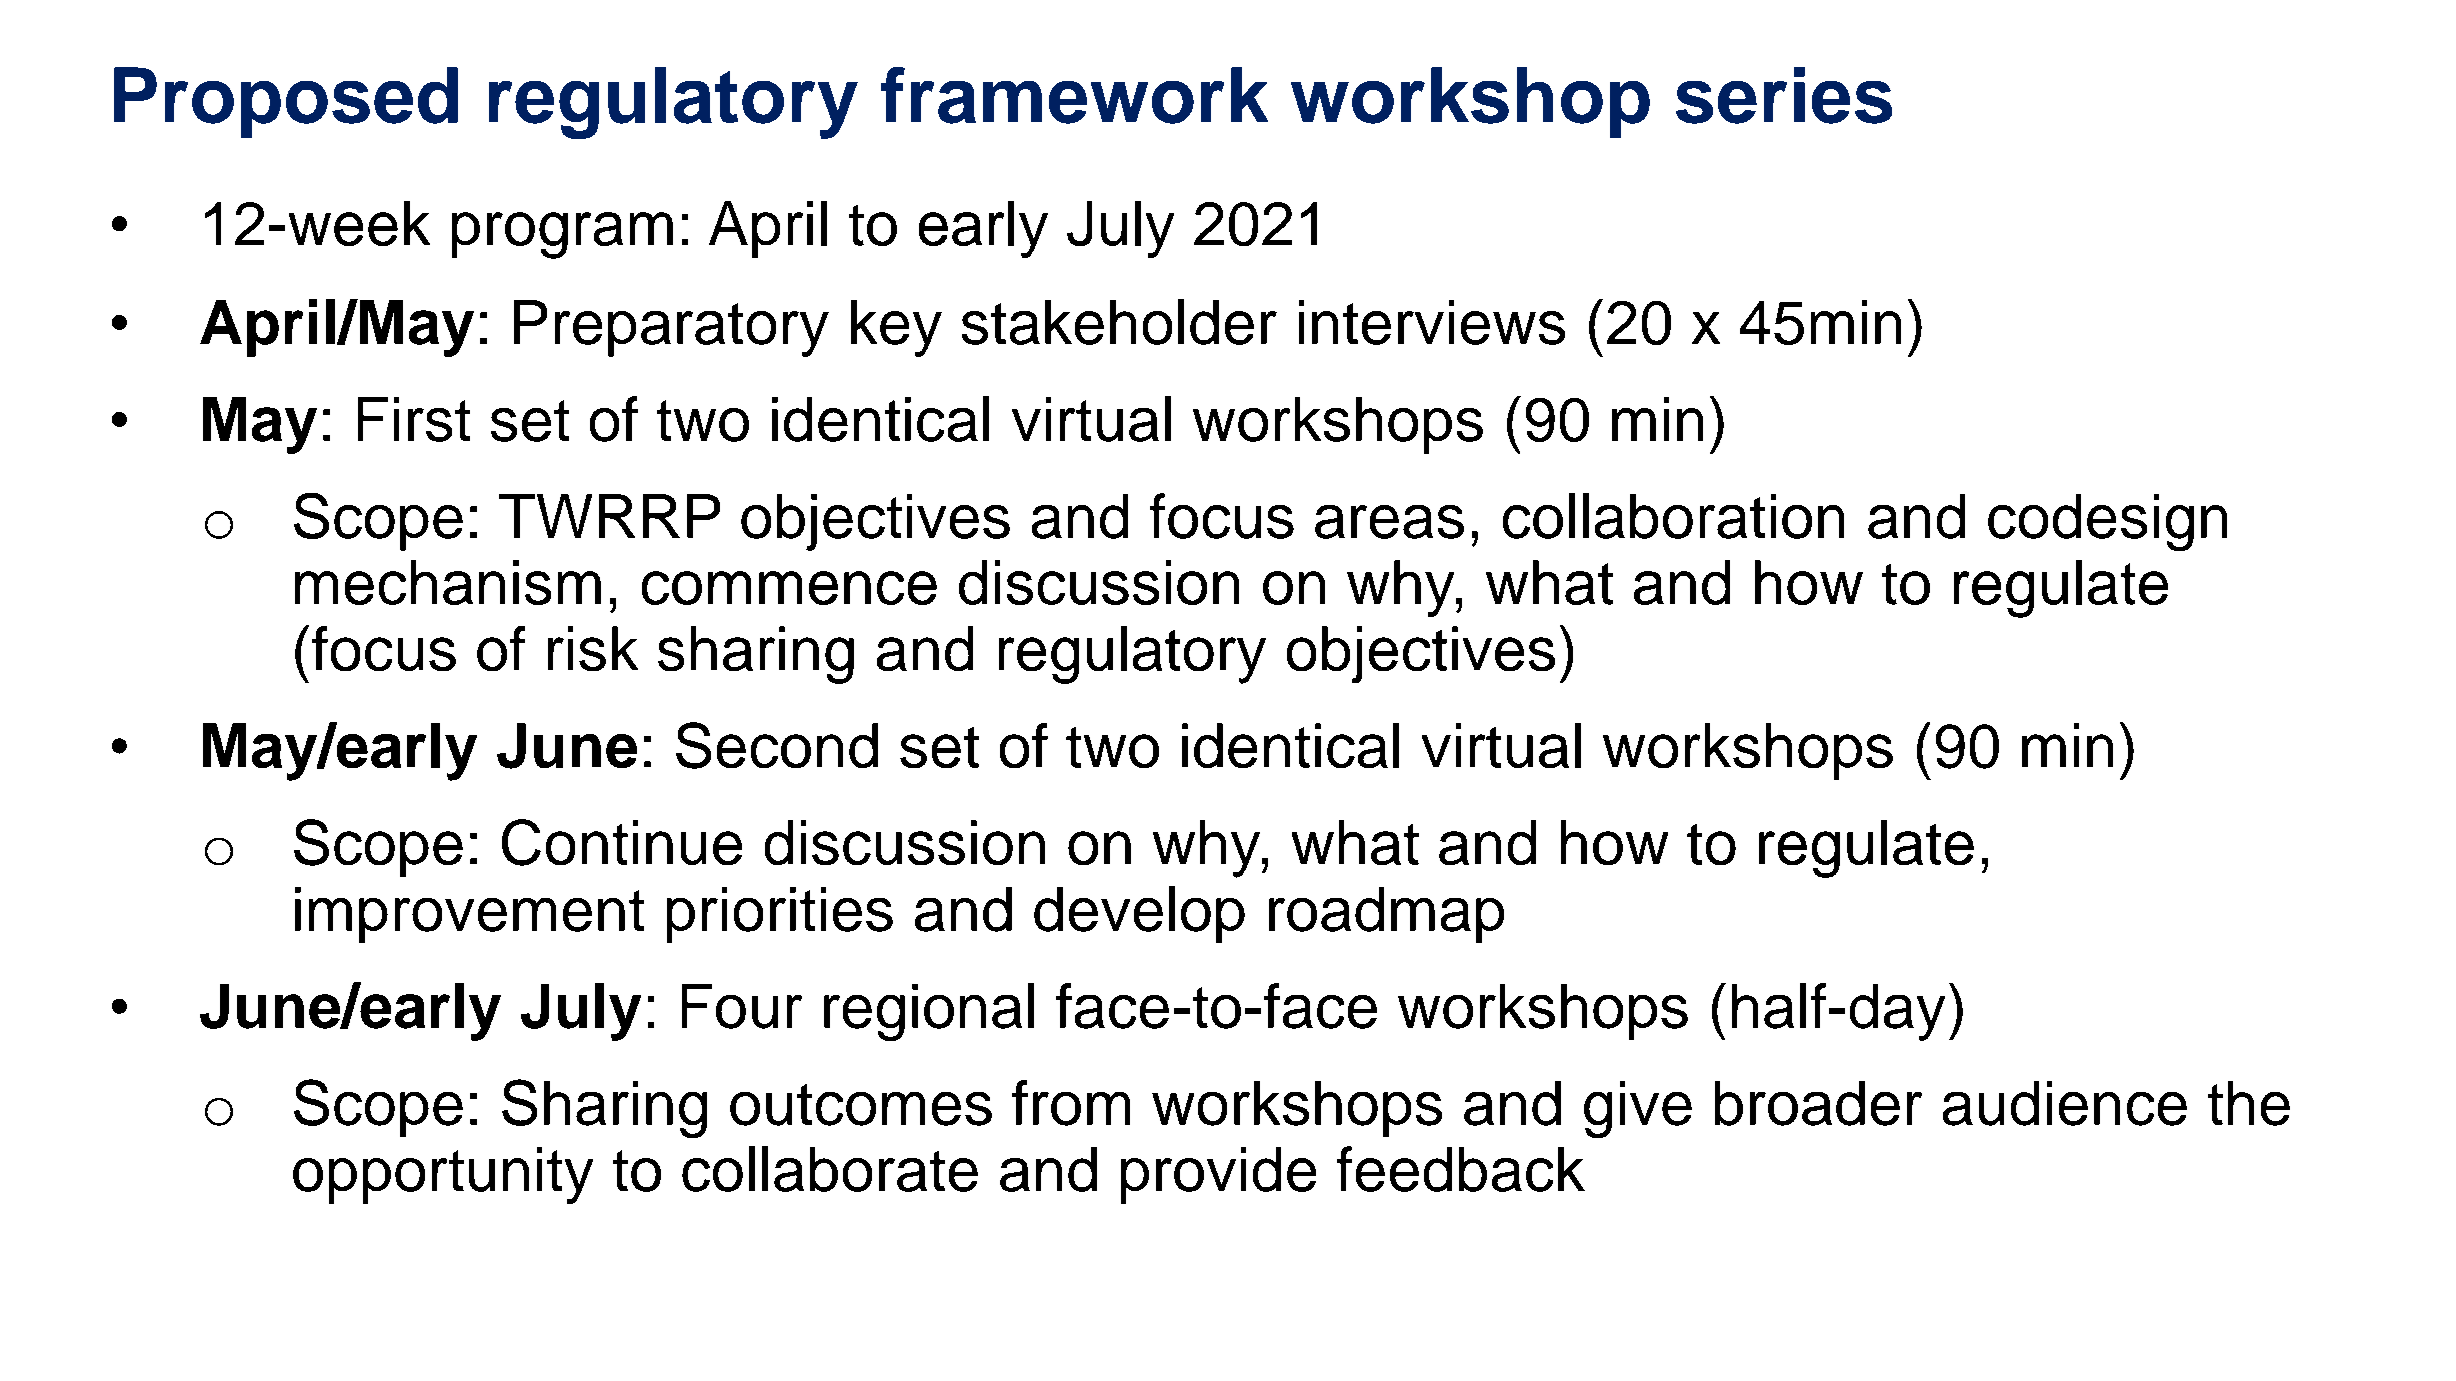 The image size is (2456, 1381). I want to click on framework, so click(1074, 95).
